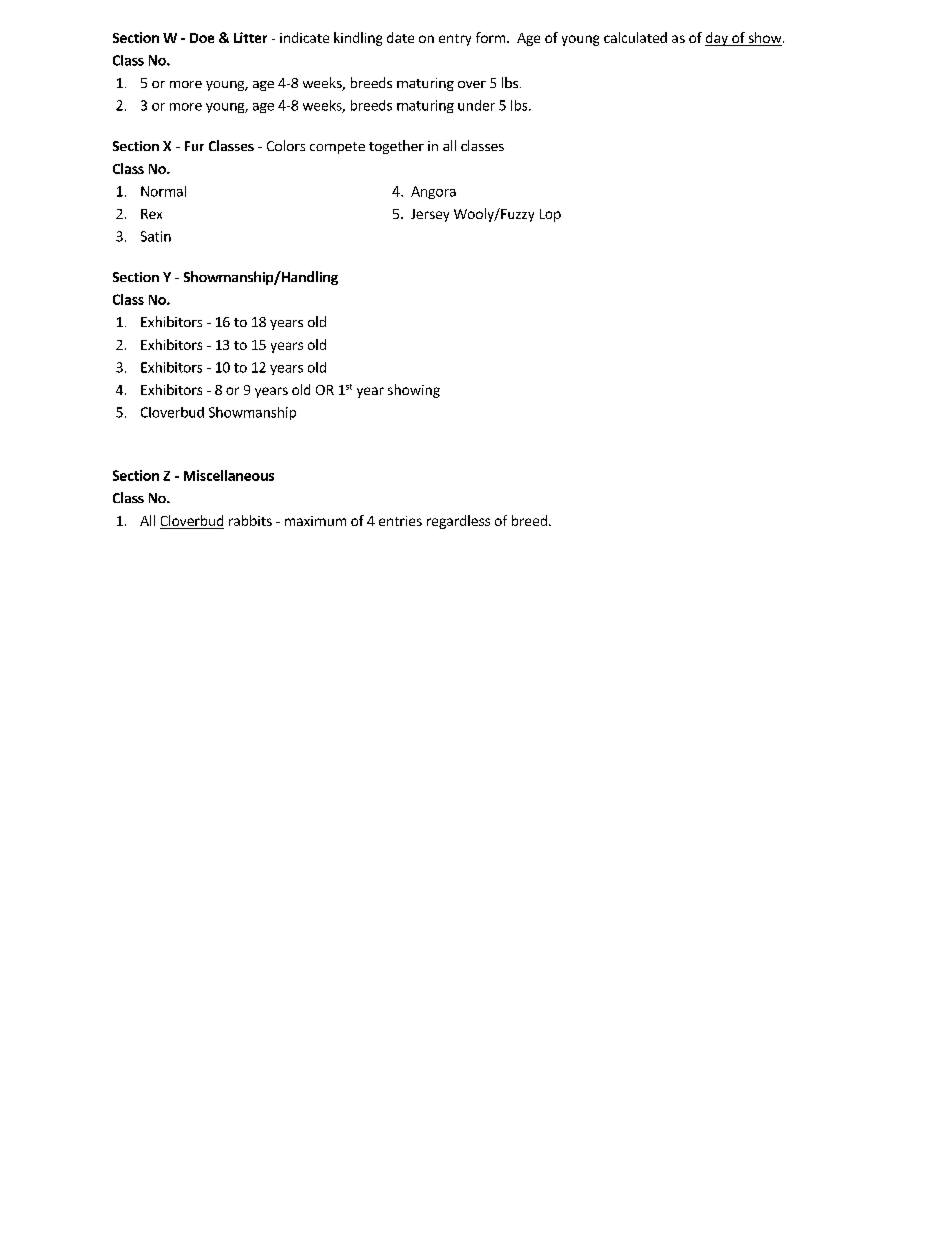 This document has width=952, height=1233. I want to click on entries, so click(400, 521).
